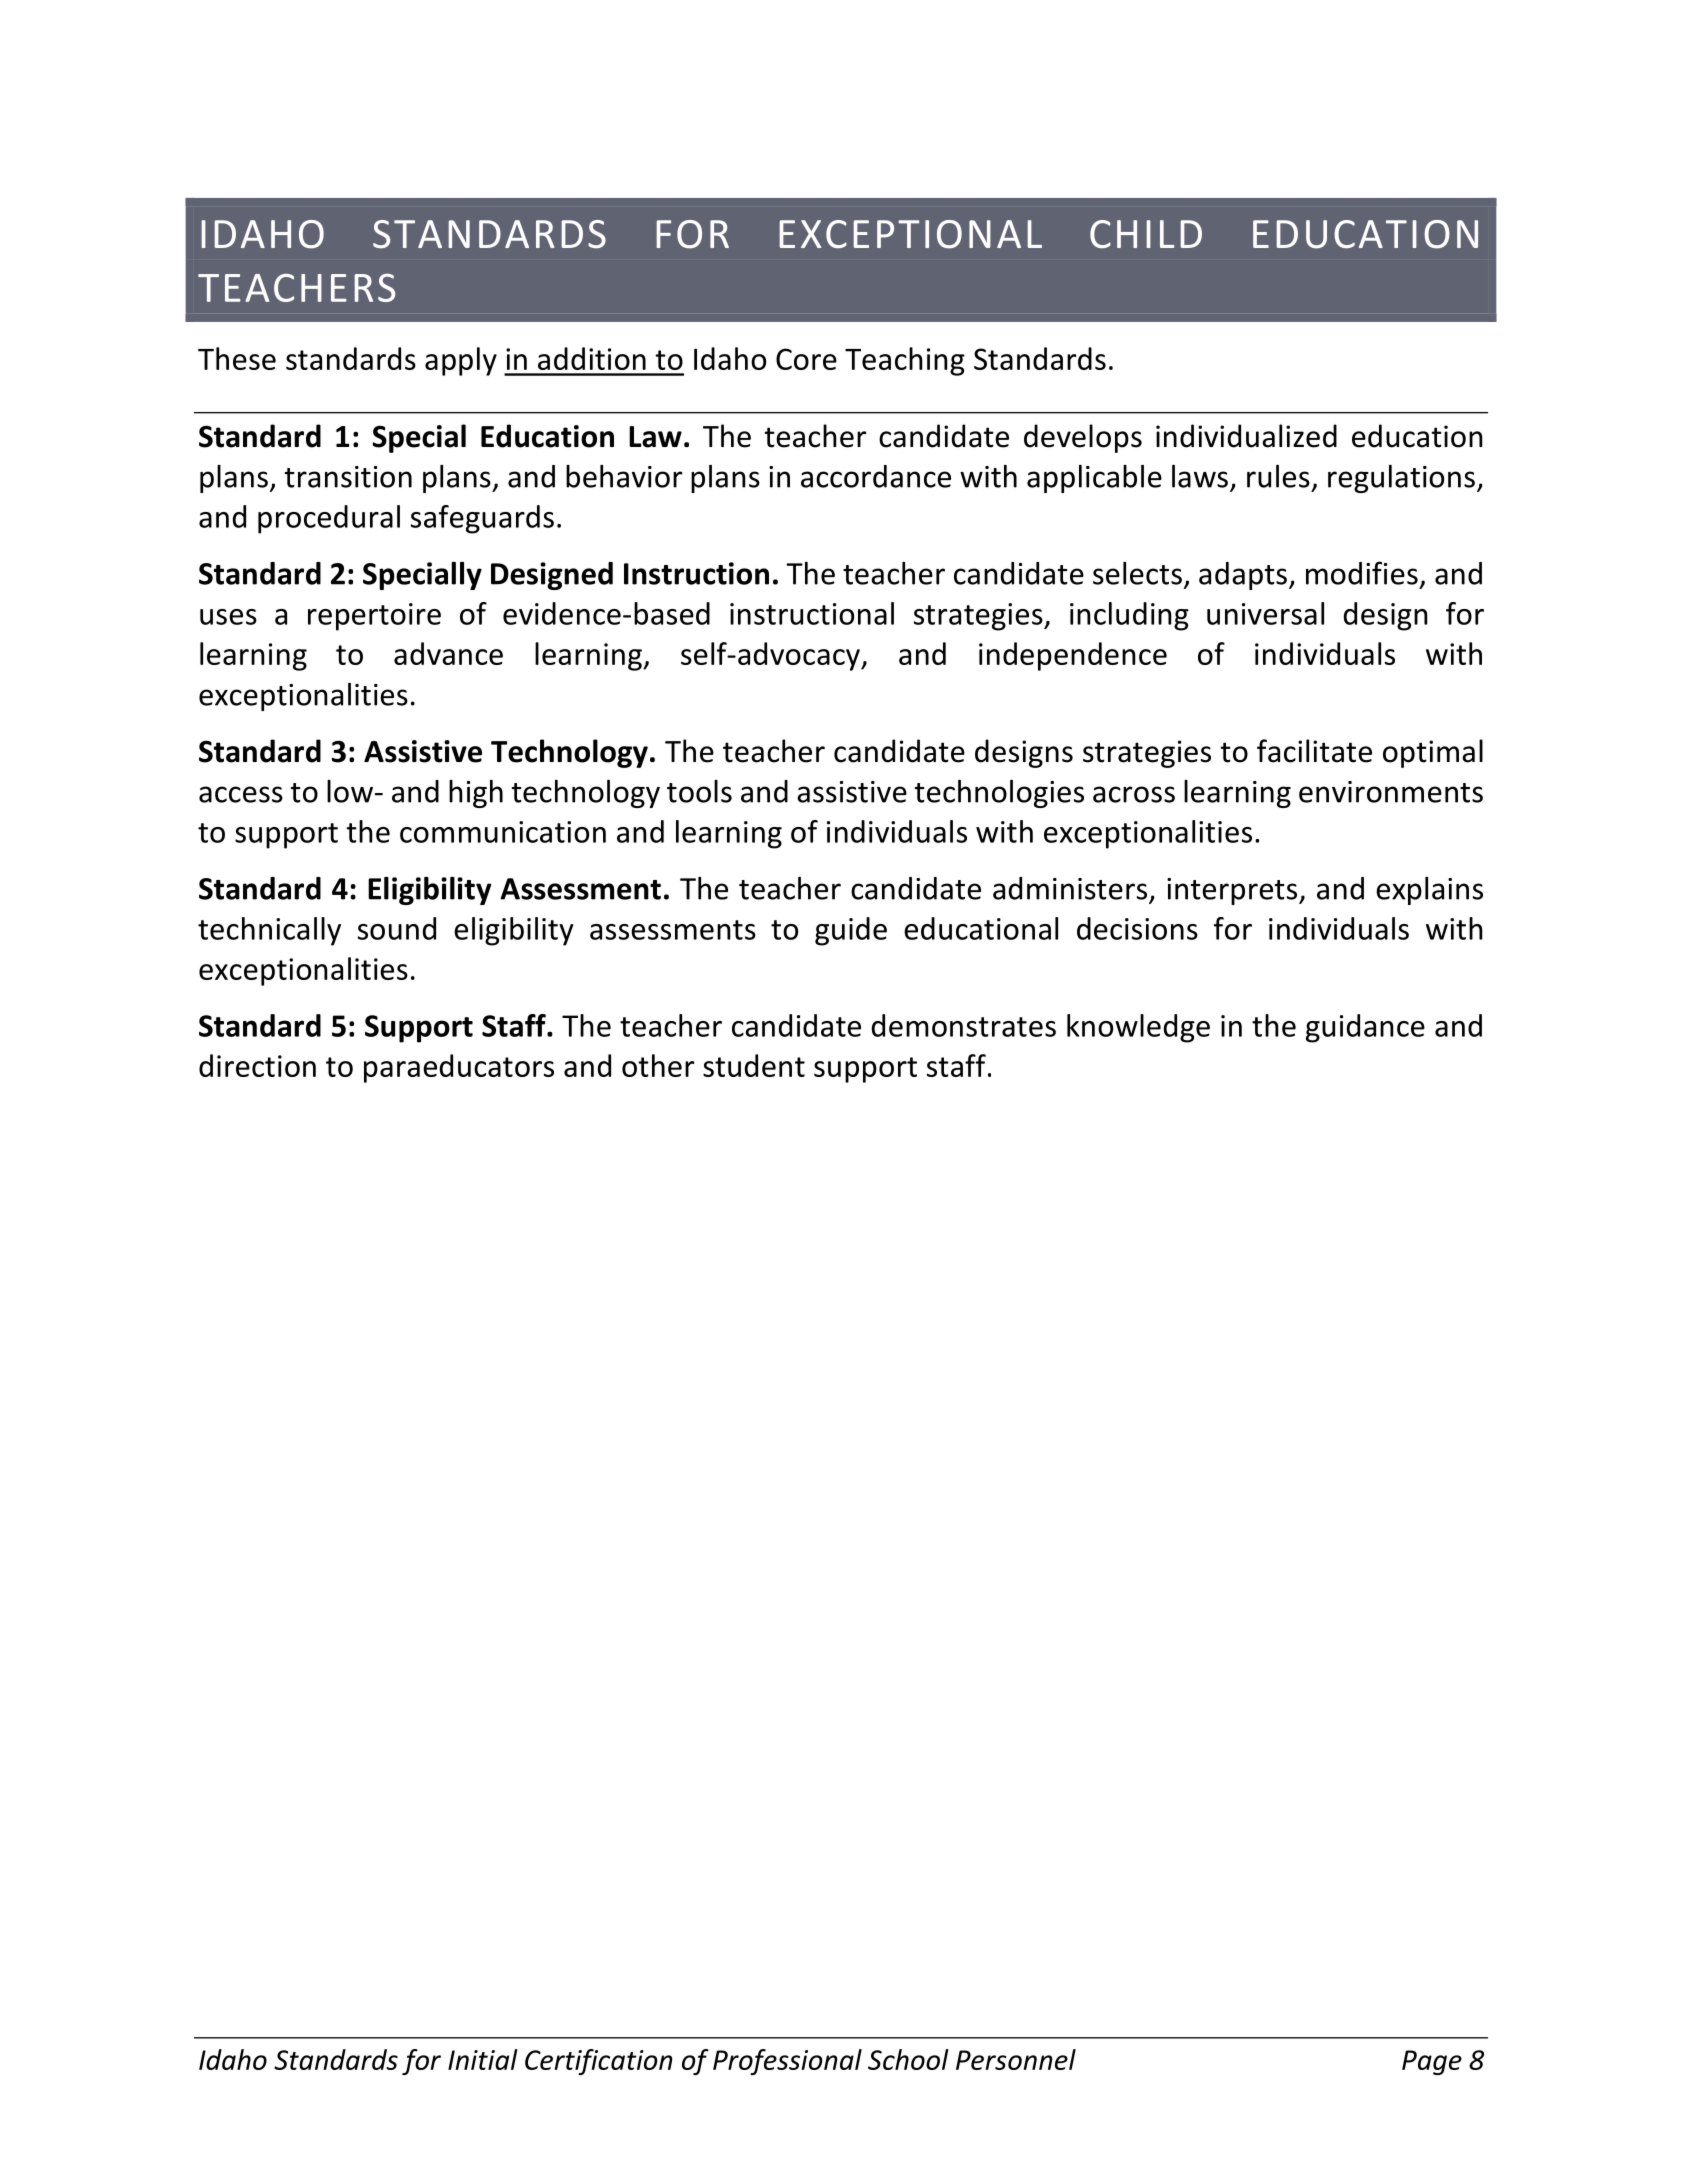 The height and width of the image is (2177, 1682). I want to click on Core, so click(806, 359).
